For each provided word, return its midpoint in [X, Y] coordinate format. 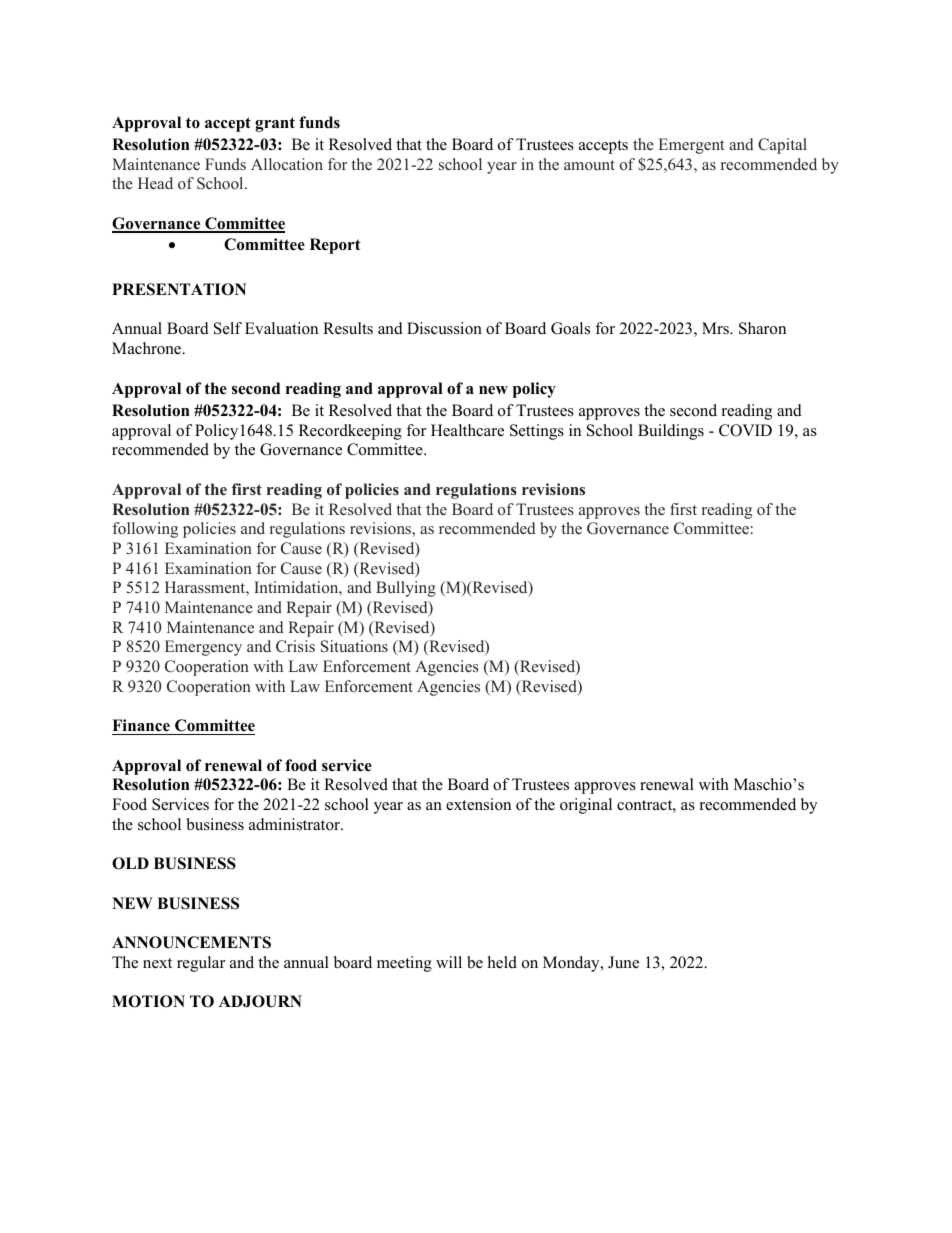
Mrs [716, 328]
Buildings [671, 432]
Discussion [444, 328]
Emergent [691, 146]
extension [478, 804]
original [586, 806]
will [449, 962]
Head [155, 183]
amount [589, 165]
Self [228, 328]
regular [201, 964]
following [145, 530]
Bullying [406, 589]
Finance [141, 725]
